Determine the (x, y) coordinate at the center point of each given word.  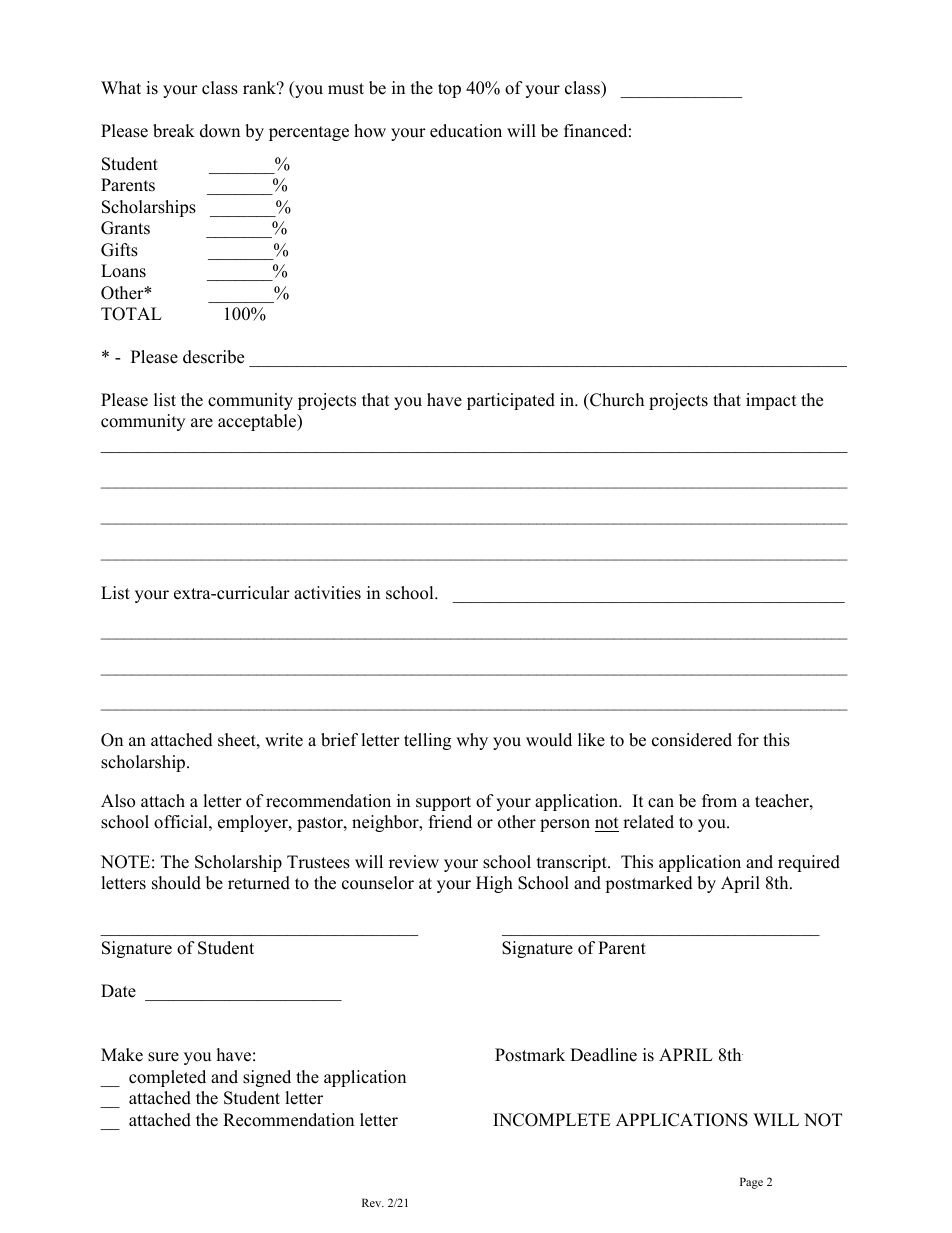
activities (327, 593)
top (449, 90)
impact (771, 401)
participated (511, 401)
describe (213, 357)
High (494, 884)
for (748, 740)
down (220, 131)
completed (167, 1078)
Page (751, 1183)
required (809, 863)
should (176, 883)
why (472, 741)
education (466, 131)
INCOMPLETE (552, 1120)
